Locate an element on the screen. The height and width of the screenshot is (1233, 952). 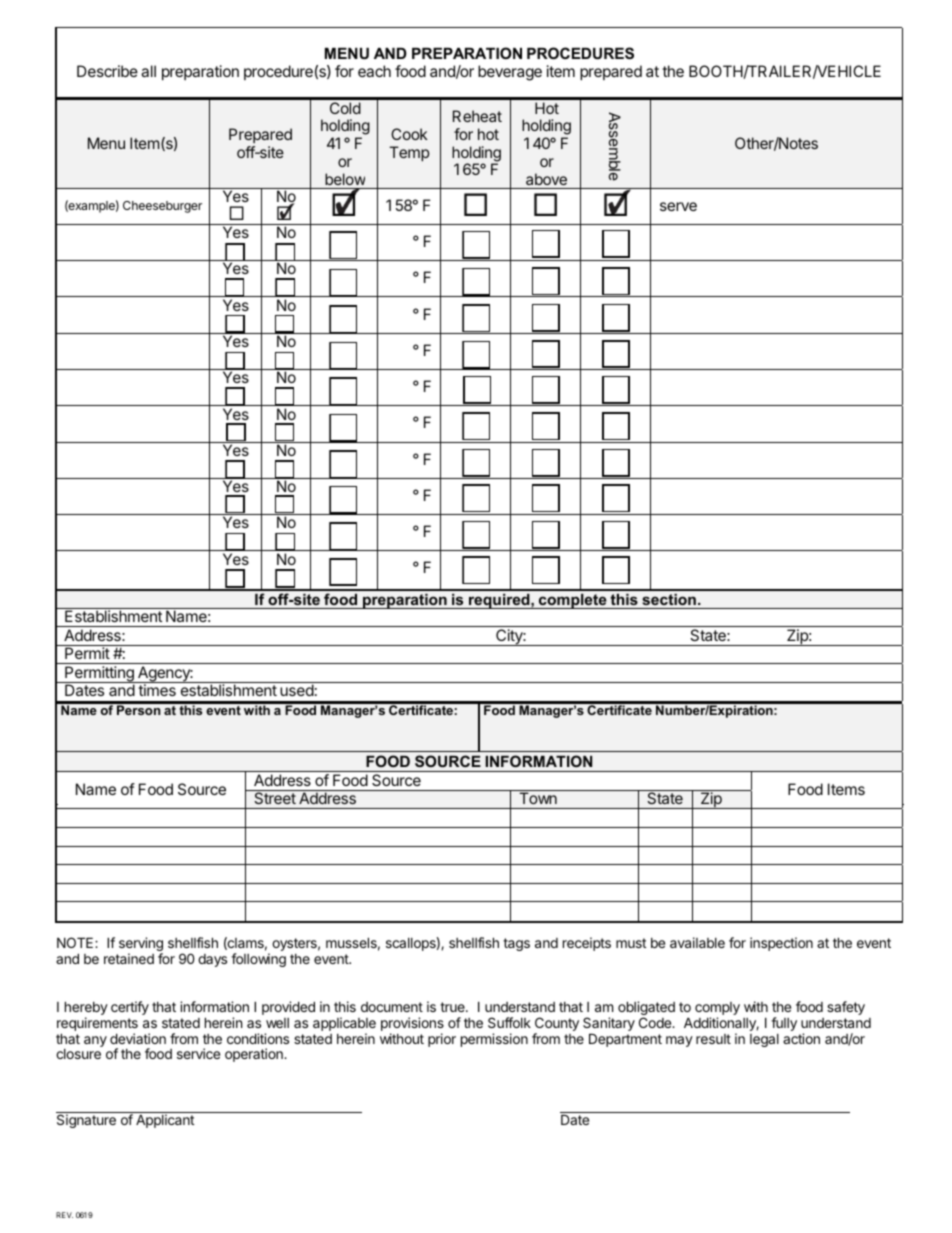
Applicant is located at coordinates (165, 1121).
